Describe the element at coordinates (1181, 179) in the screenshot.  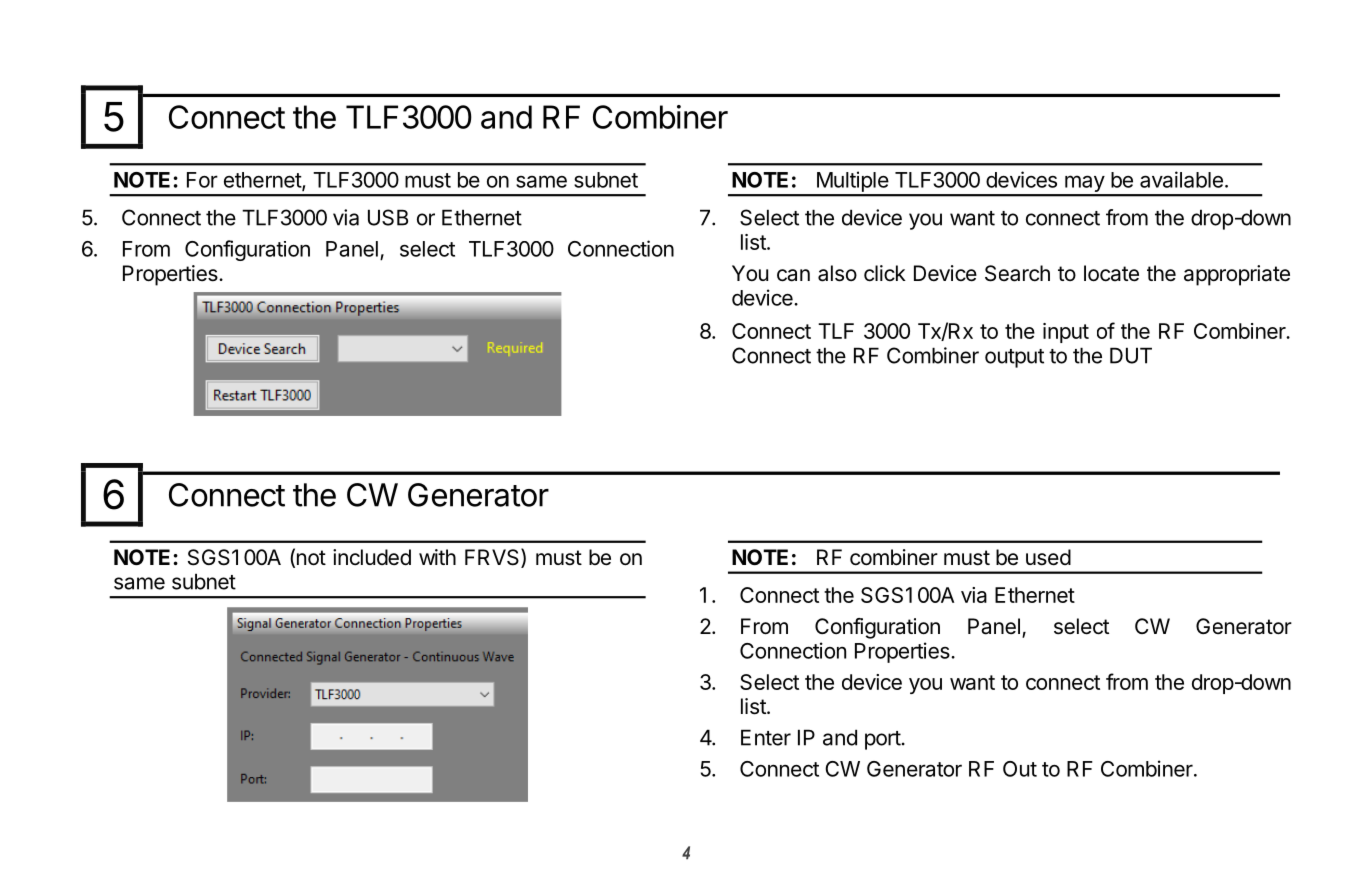
I see `available` at that location.
